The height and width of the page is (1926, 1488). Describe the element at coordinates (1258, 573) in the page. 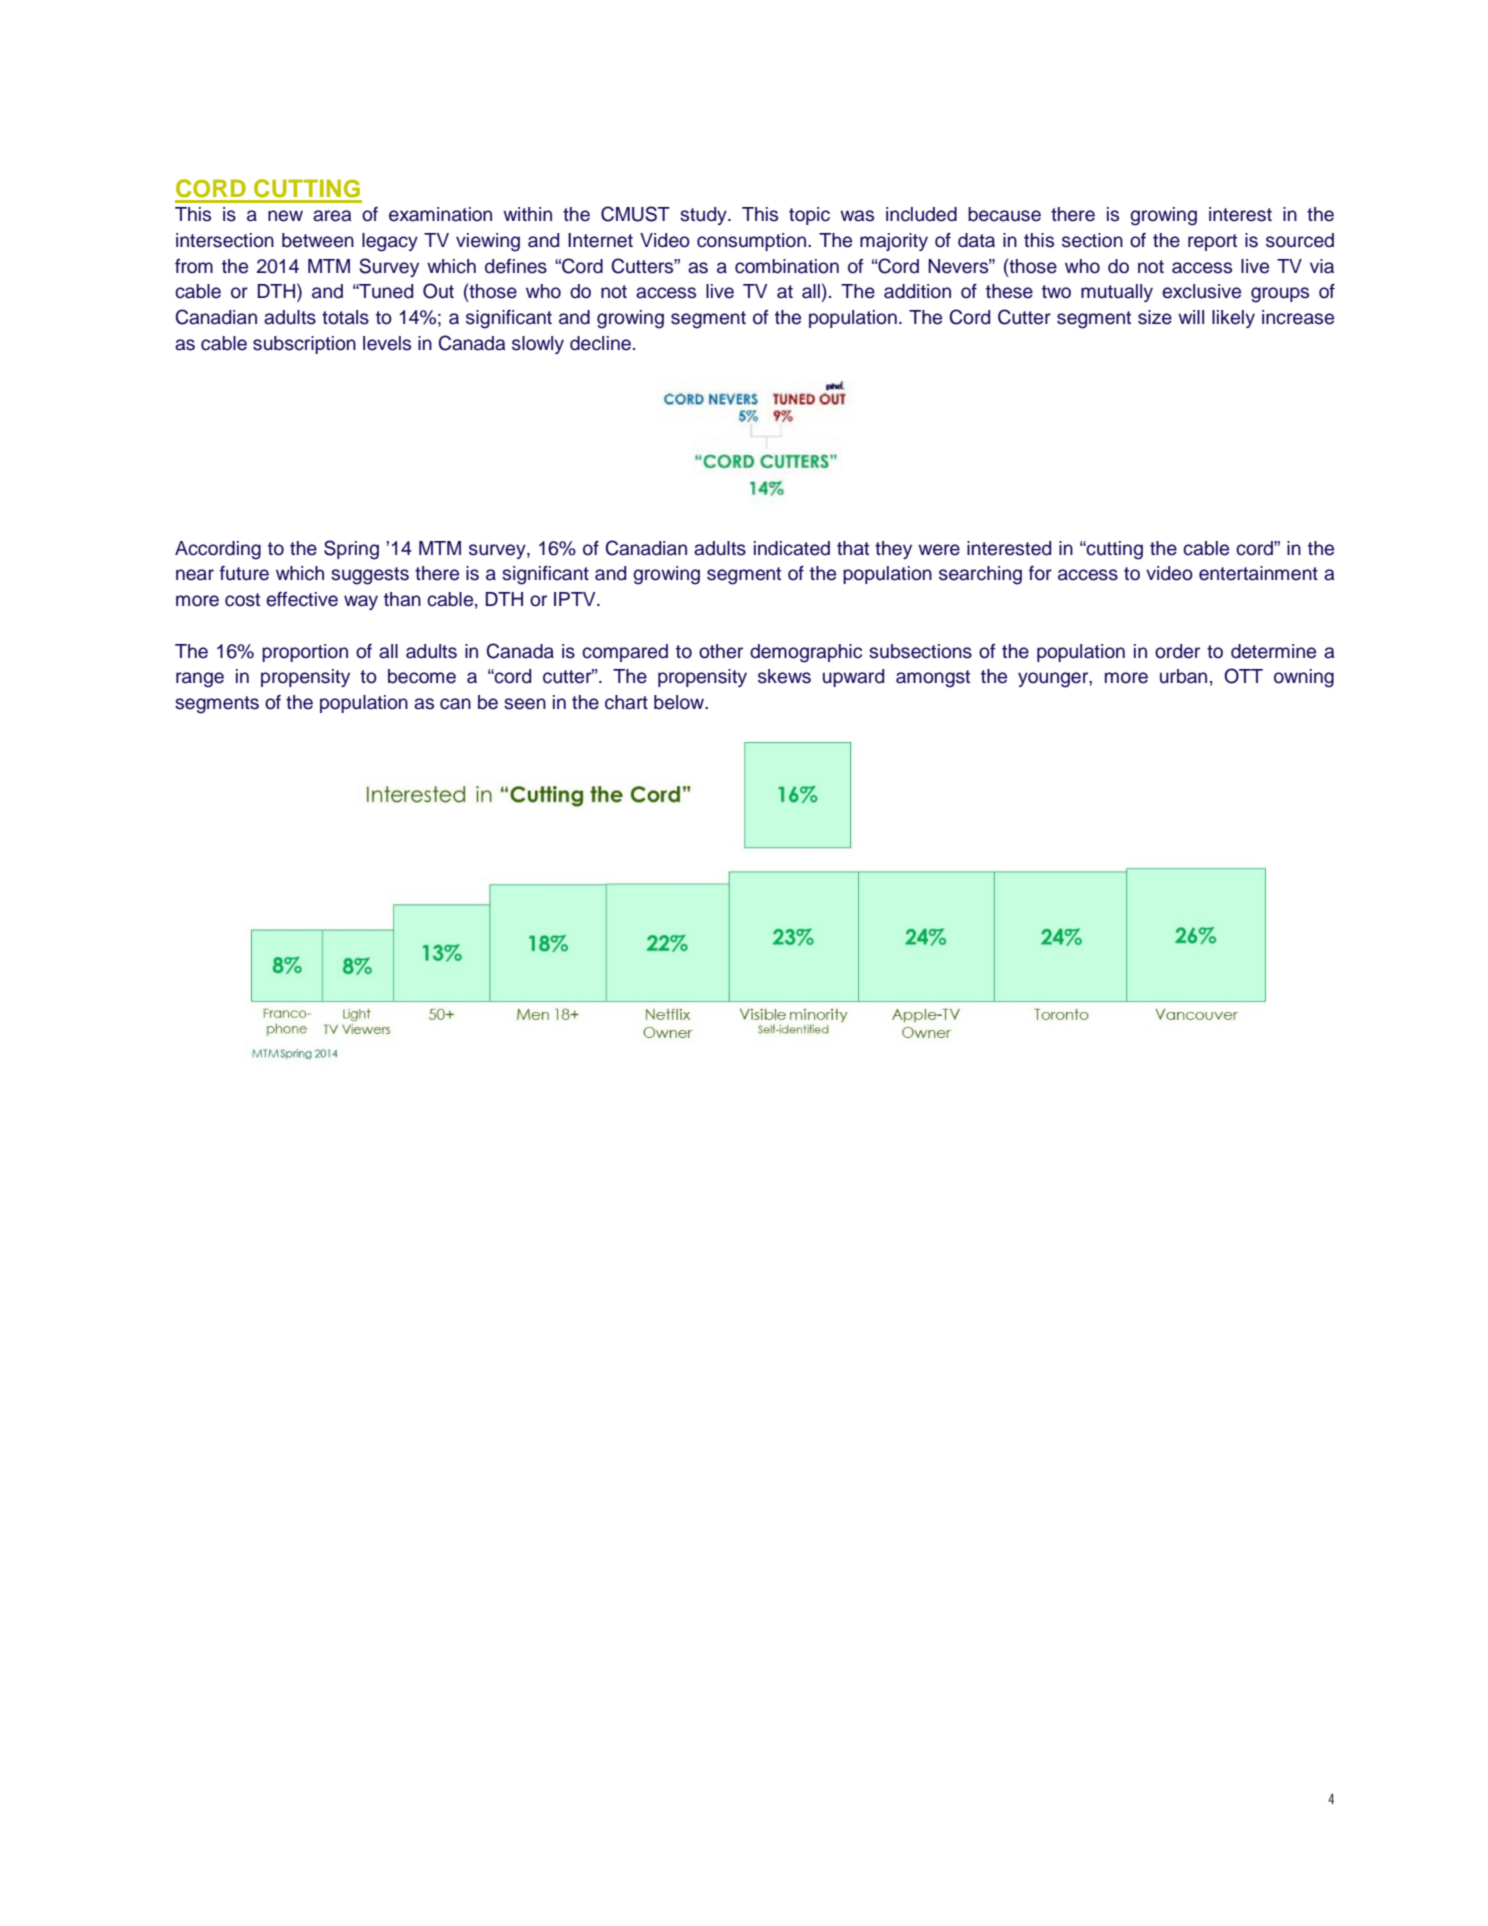

I see `entertainment` at that location.
